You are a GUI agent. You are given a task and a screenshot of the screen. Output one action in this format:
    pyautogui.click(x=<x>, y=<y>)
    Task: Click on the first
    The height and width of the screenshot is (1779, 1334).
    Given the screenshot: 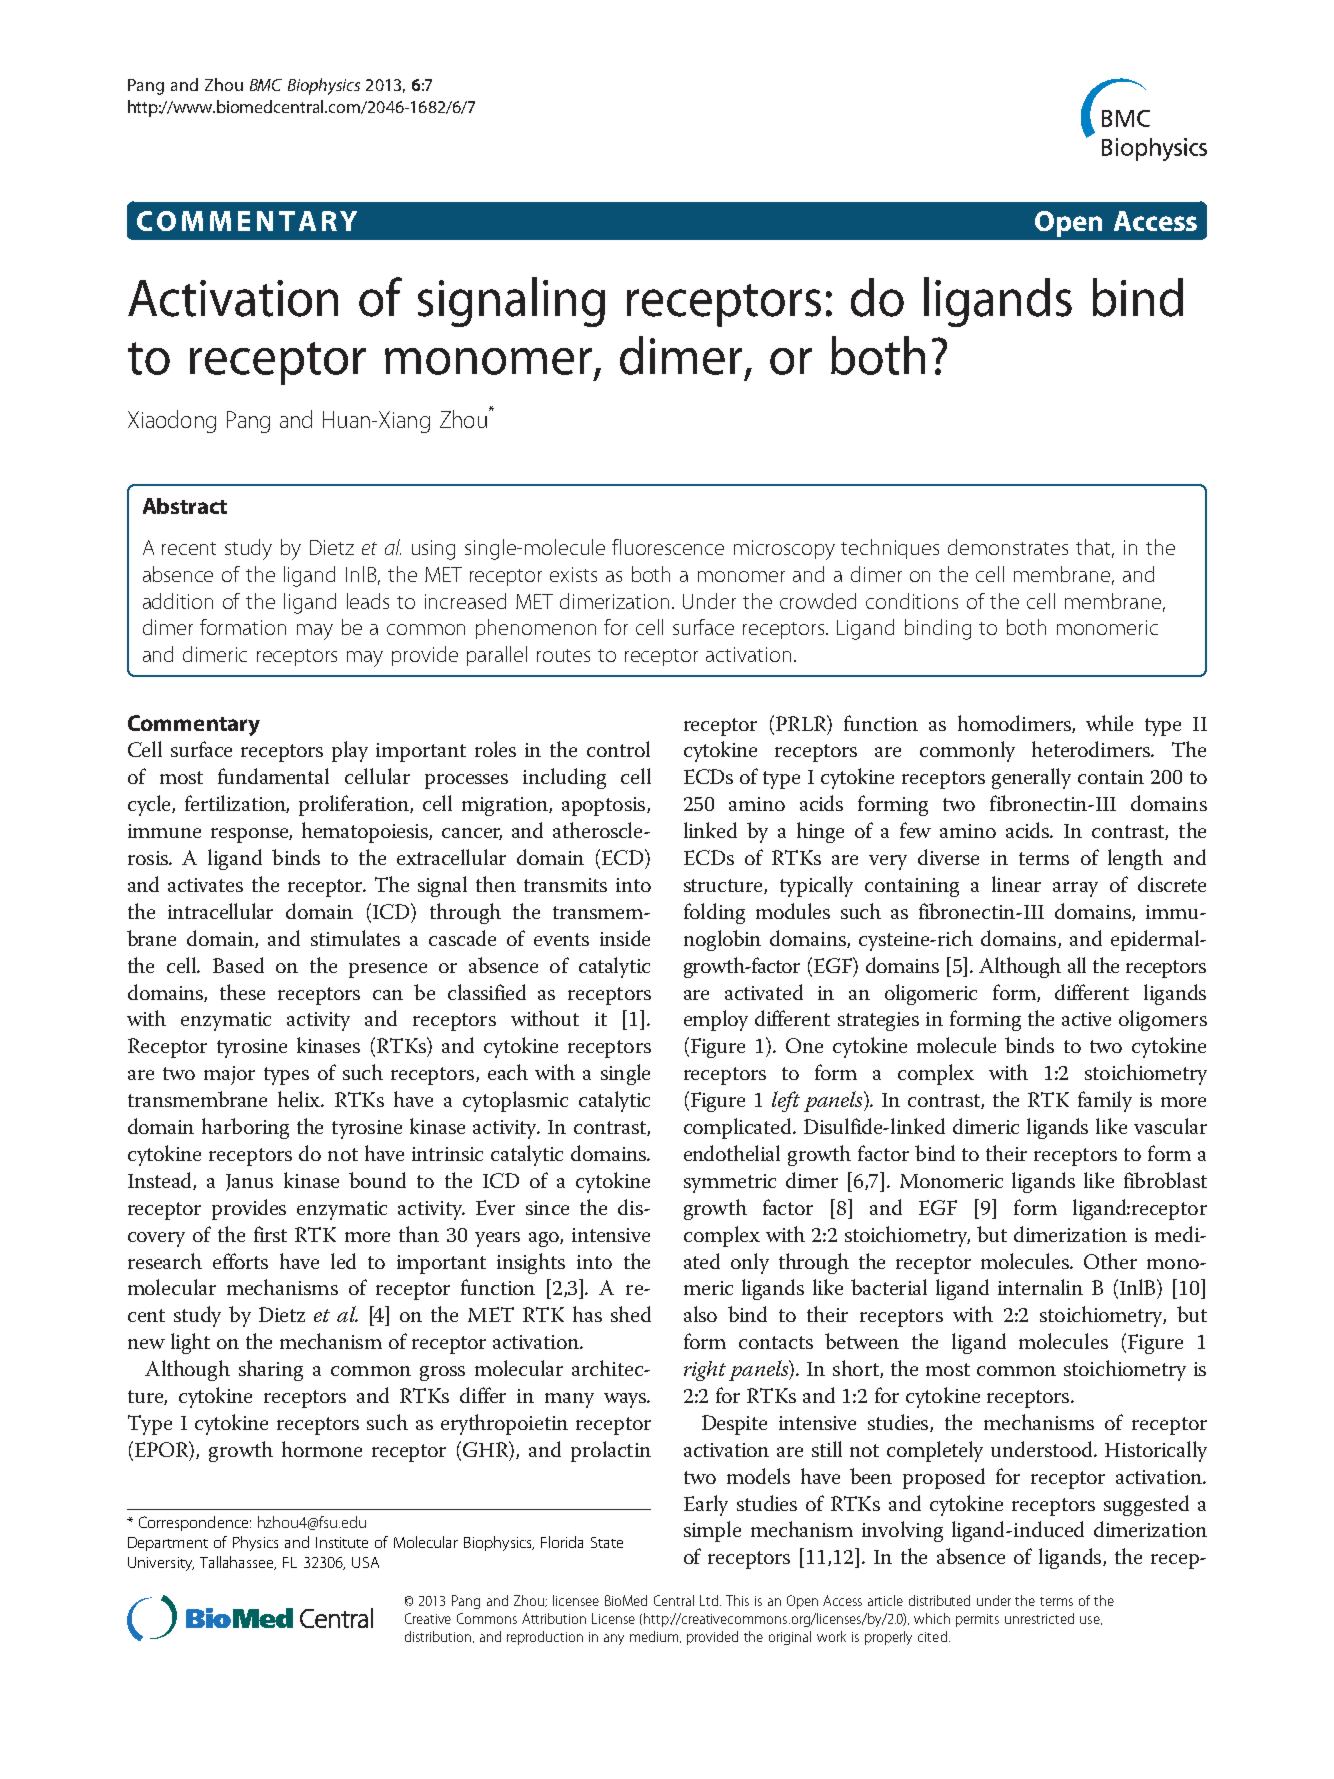 What is the action you would take?
    pyautogui.click(x=270, y=1234)
